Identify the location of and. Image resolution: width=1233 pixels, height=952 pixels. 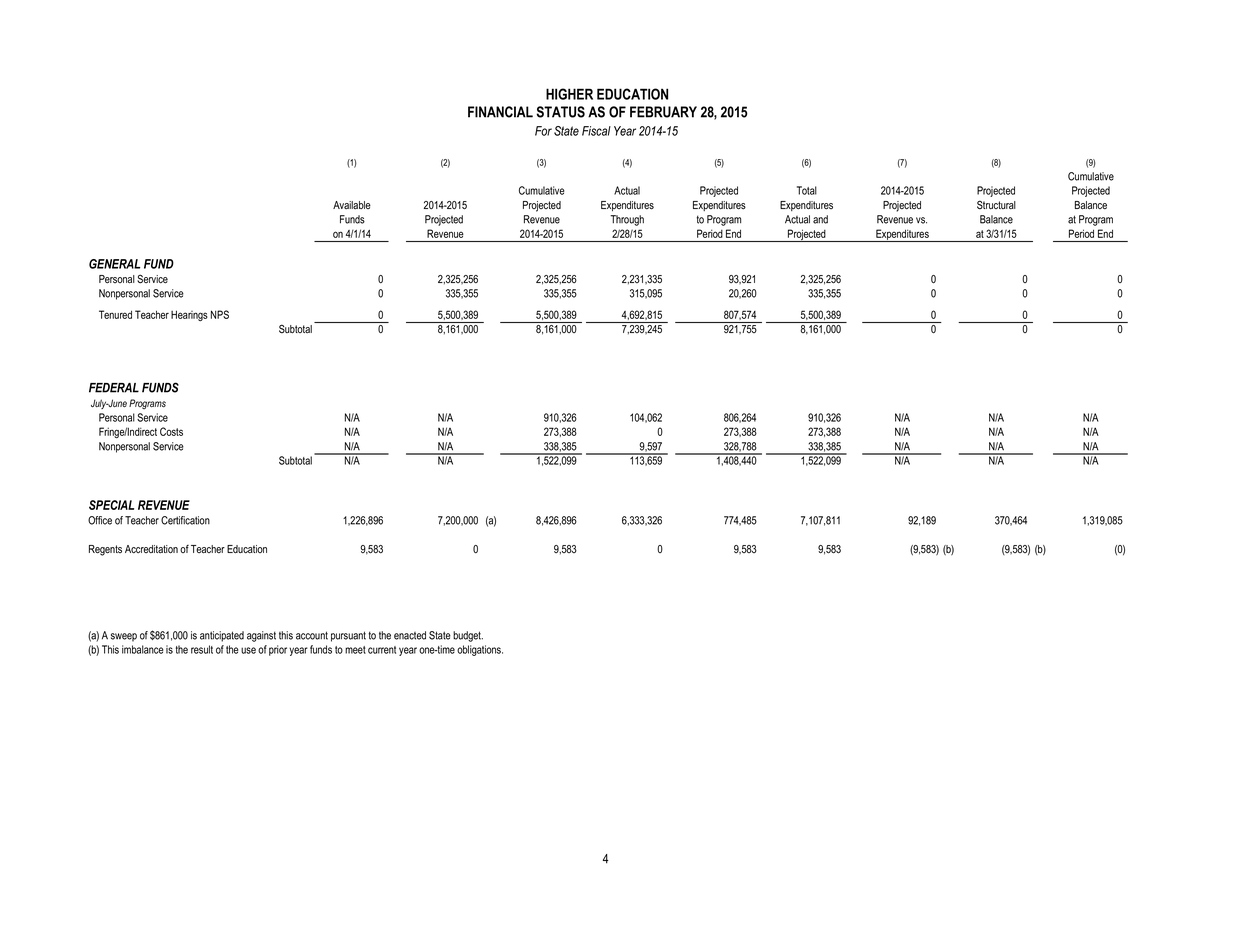
(820, 219).
